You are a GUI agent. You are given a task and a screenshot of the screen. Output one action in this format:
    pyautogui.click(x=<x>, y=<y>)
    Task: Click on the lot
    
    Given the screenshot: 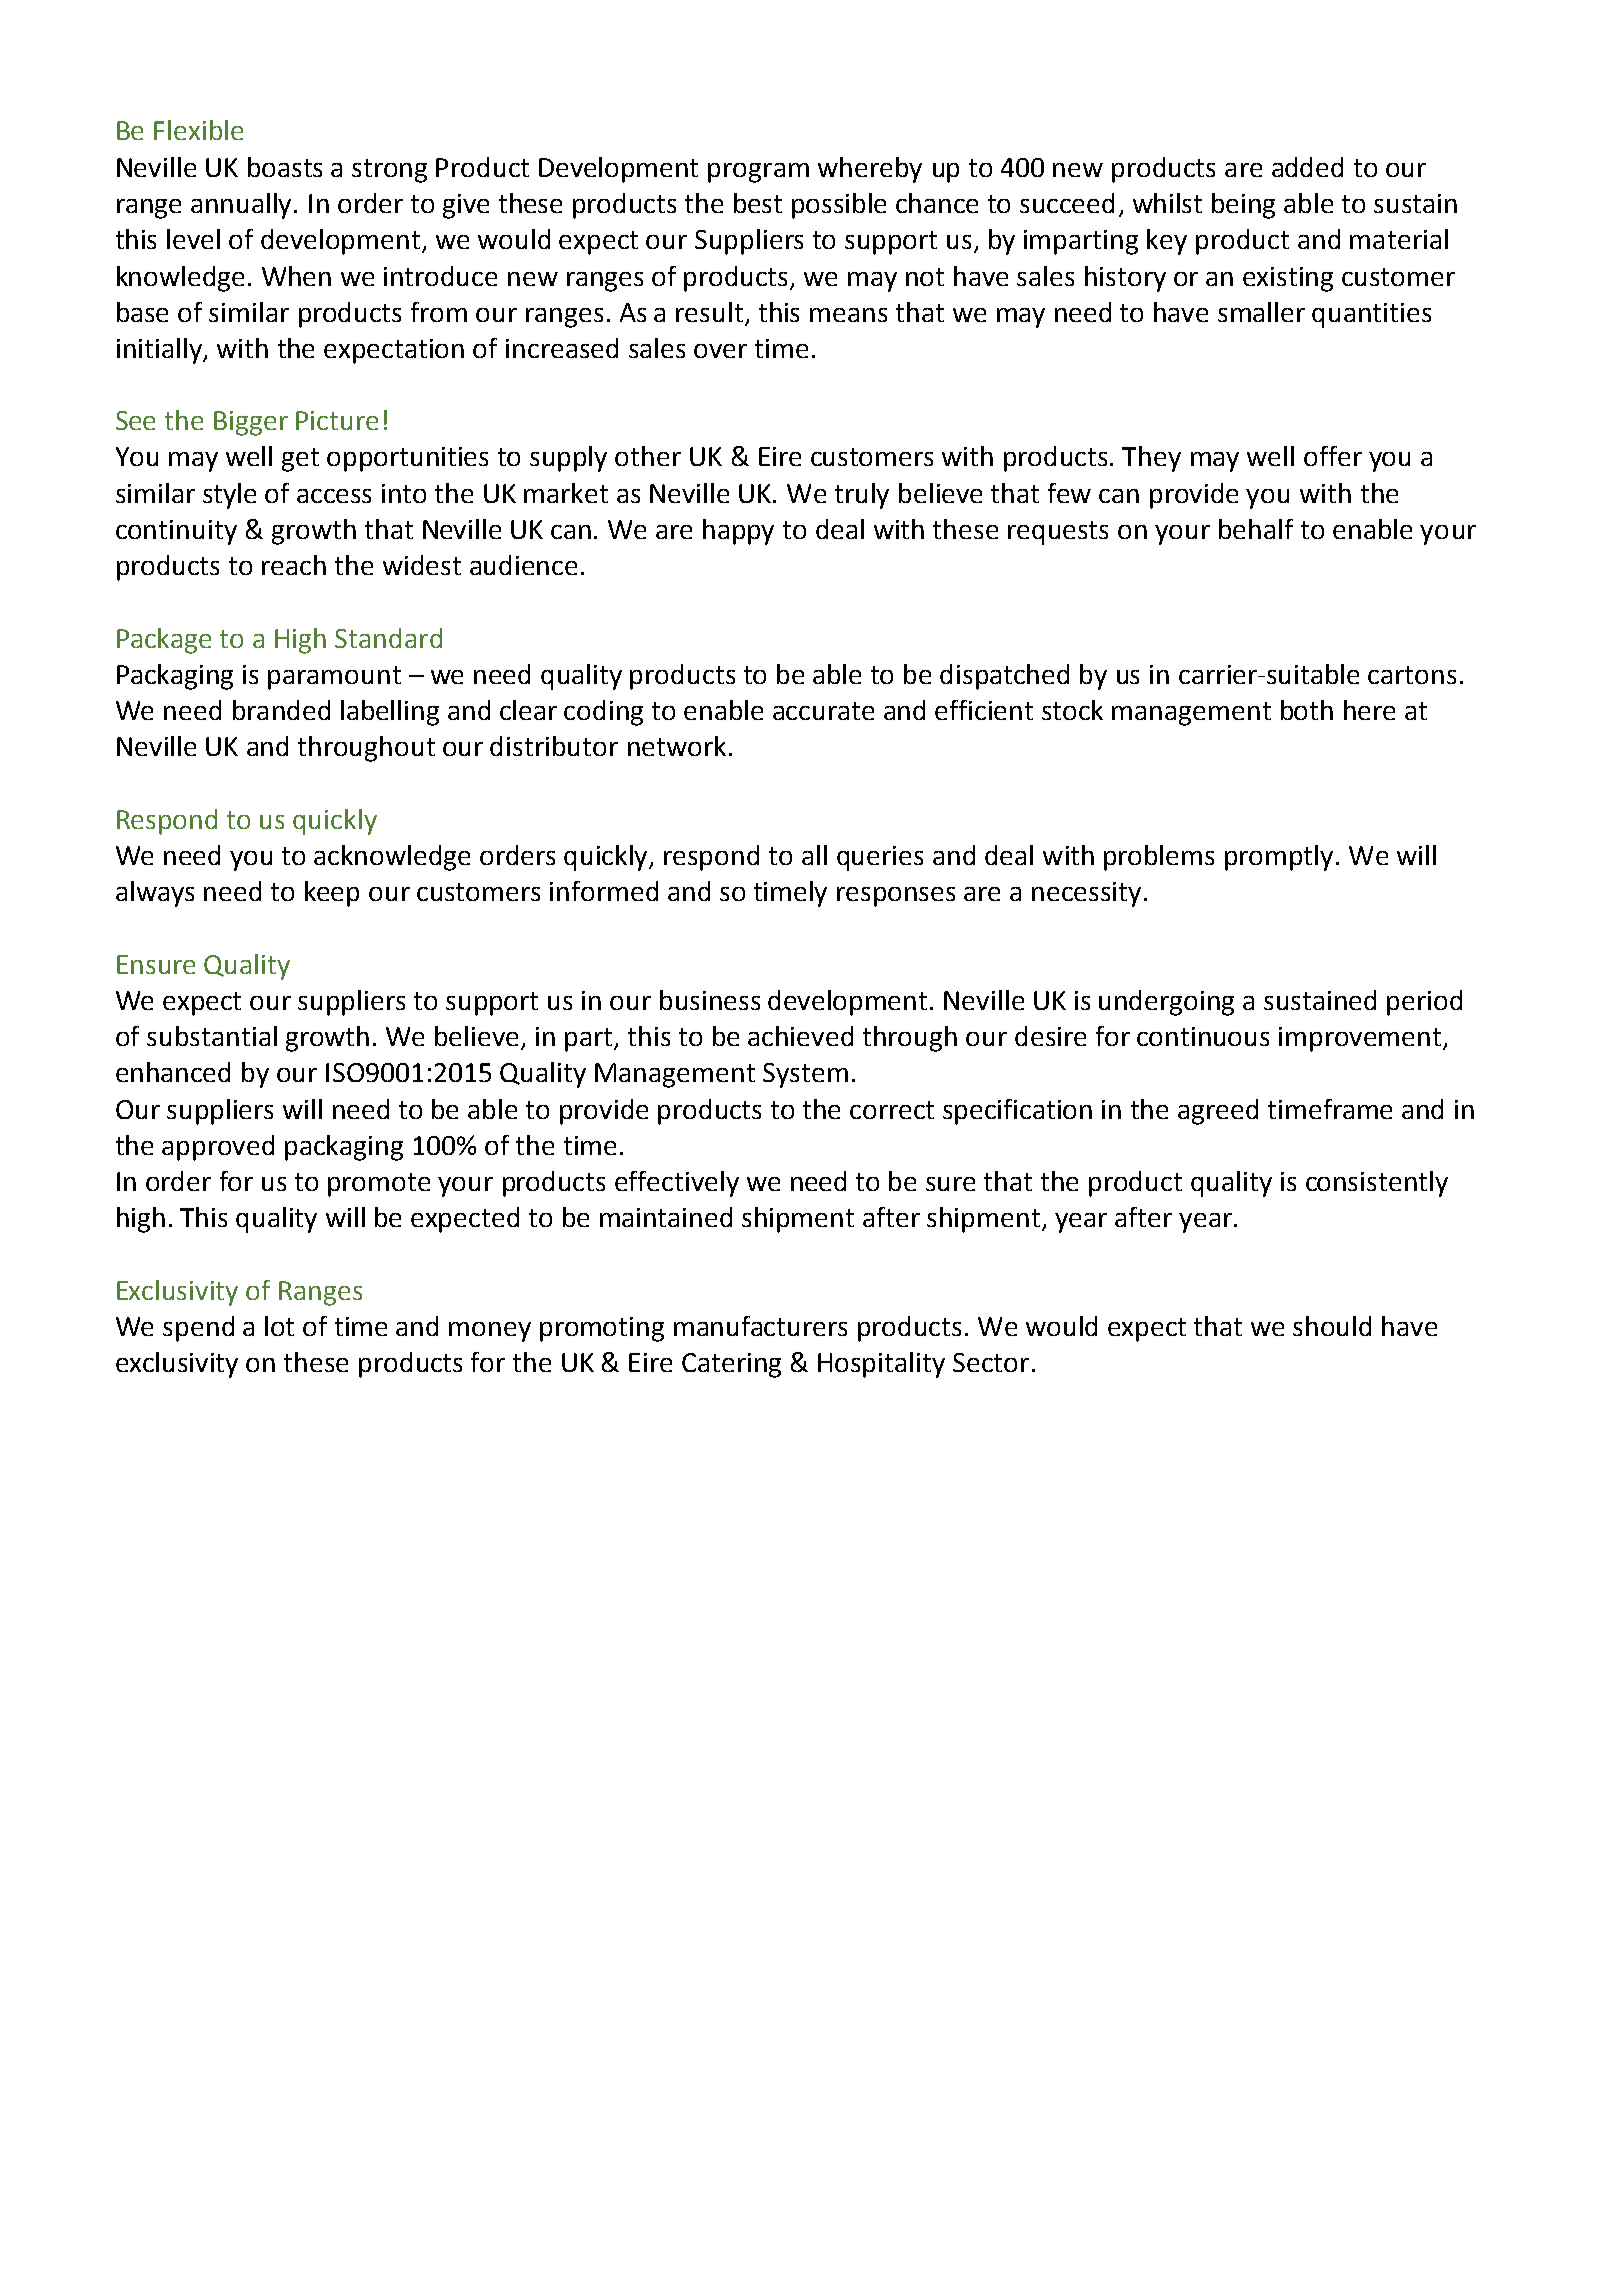 What is the action you would take?
    pyautogui.click(x=279, y=1326)
